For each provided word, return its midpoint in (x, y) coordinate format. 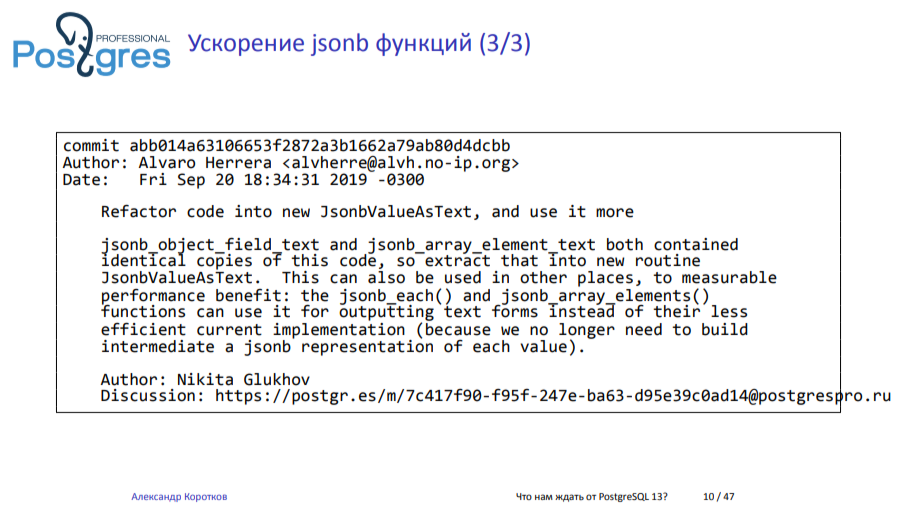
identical (143, 259)
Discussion (148, 395)
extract (456, 260)
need (644, 329)
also (386, 277)
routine (668, 260)
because (458, 328)
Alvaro (166, 162)
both (625, 244)
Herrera (238, 163)
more (615, 213)
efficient (143, 329)
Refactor (139, 211)
